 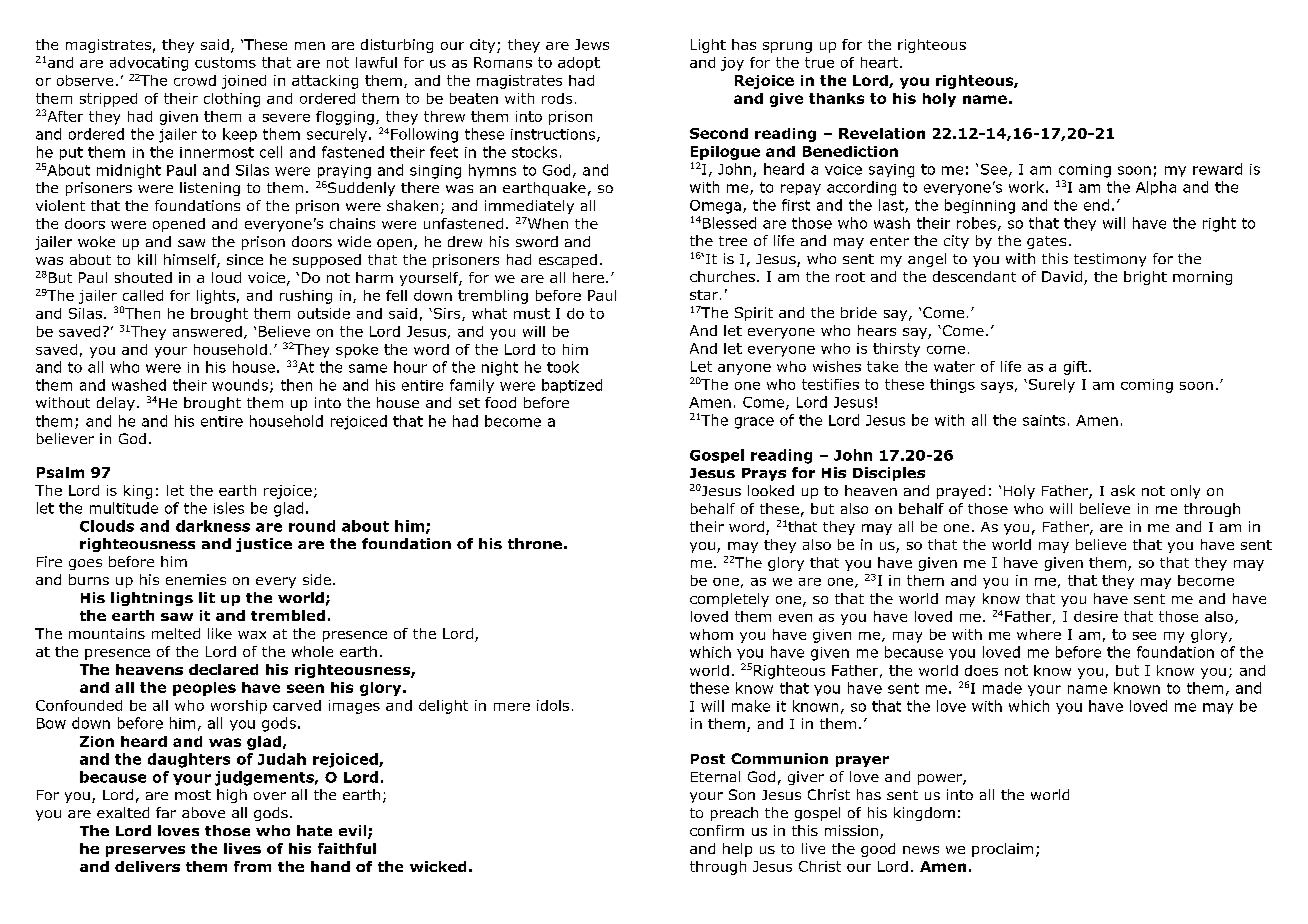 What do you see at coordinates (579, 64) in the page?
I see `adopt` at bounding box center [579, 64].
